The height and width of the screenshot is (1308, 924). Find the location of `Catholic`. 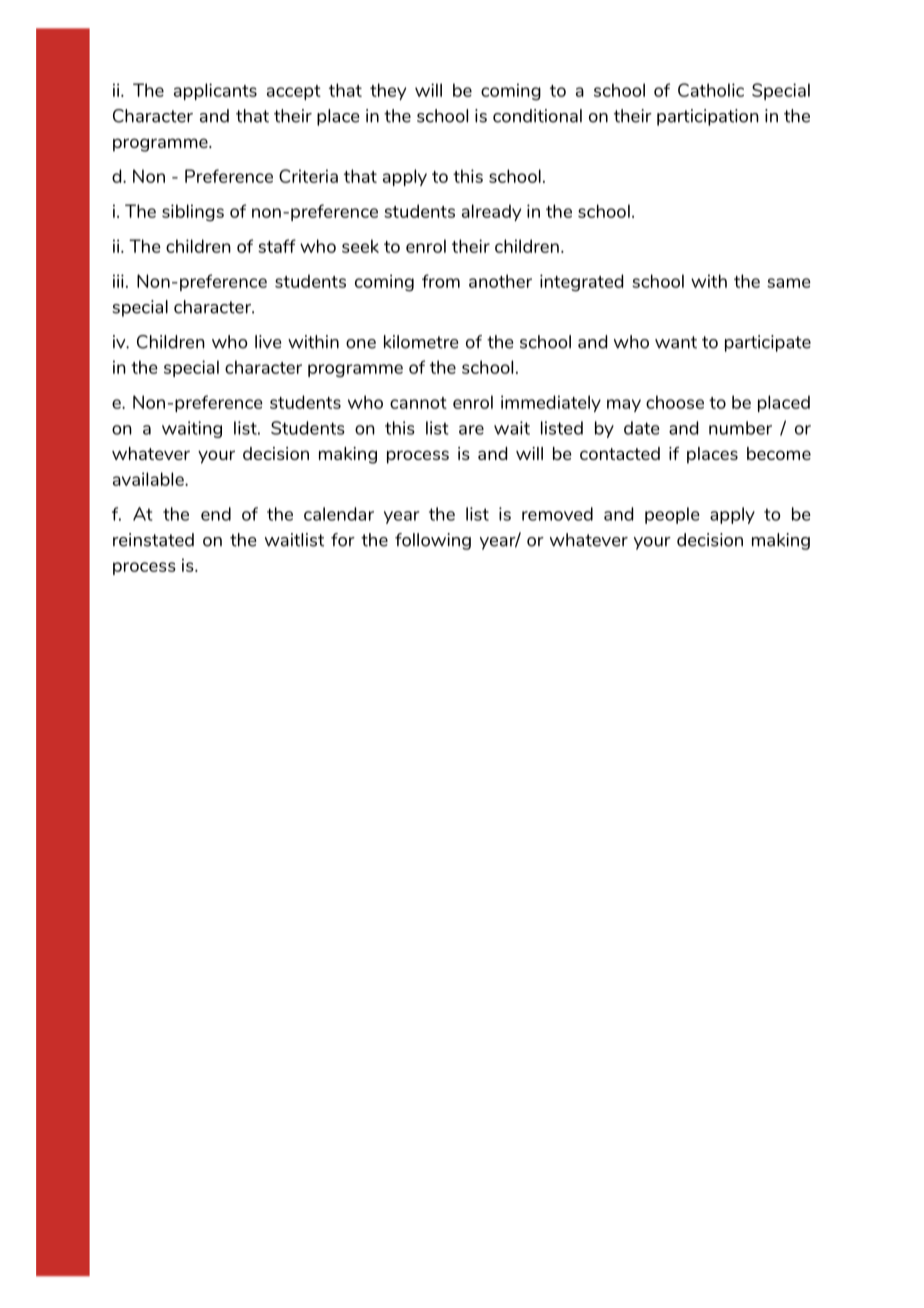

Catholic is located at coordinates (711, 90).
